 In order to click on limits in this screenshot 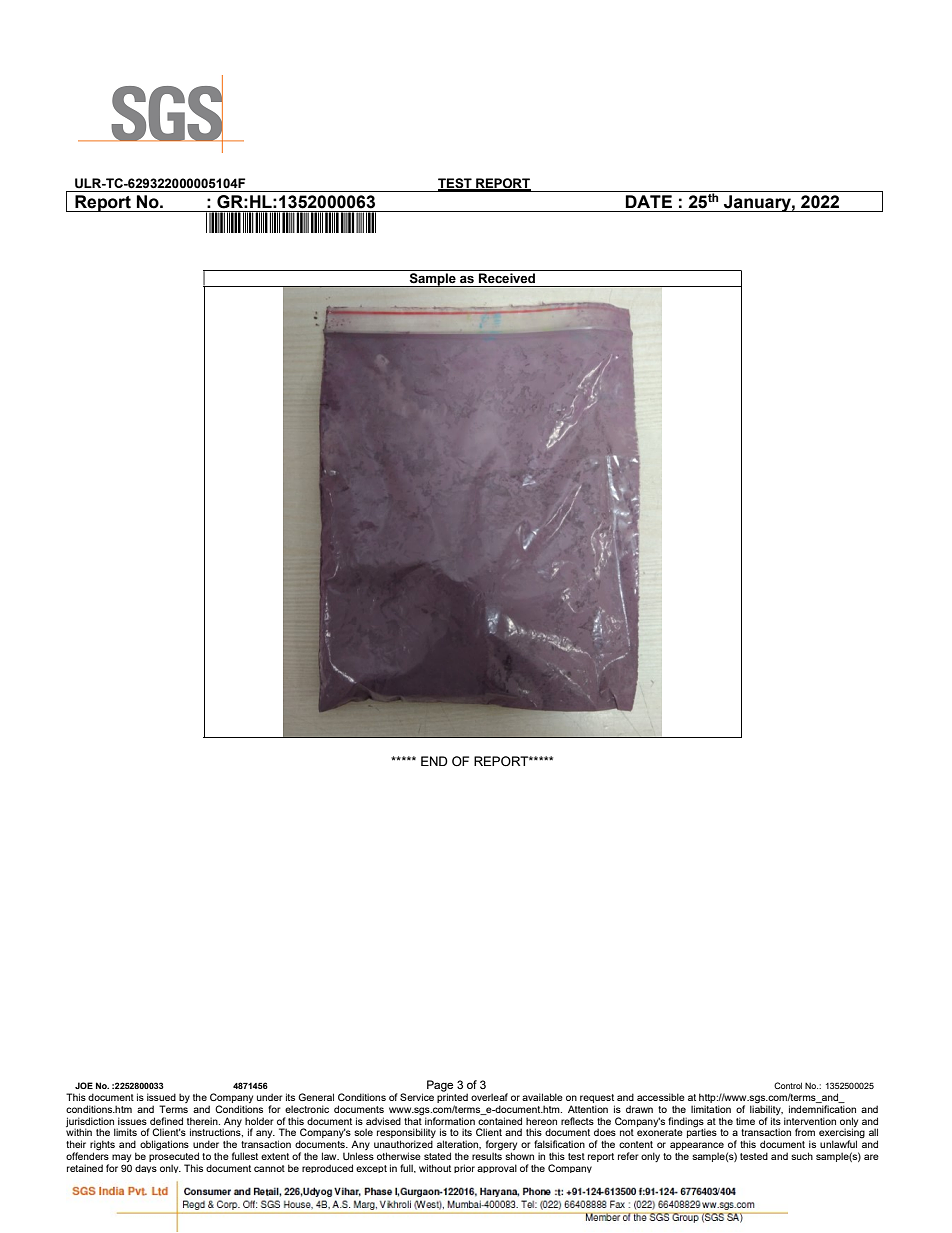, I will do `click(125, 1132)`.
